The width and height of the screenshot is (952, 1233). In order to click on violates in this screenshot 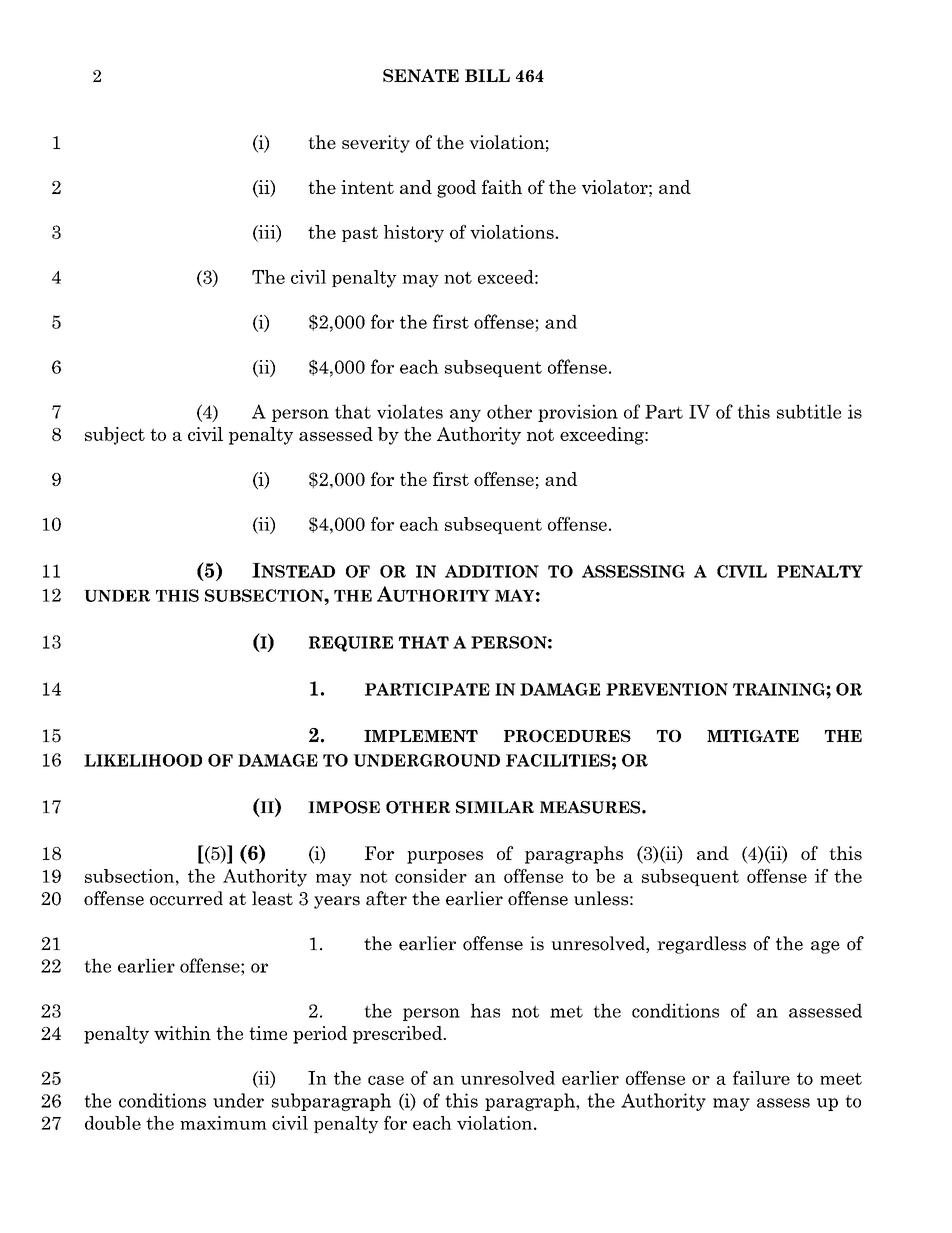, I will do `click(410, 411)`.
